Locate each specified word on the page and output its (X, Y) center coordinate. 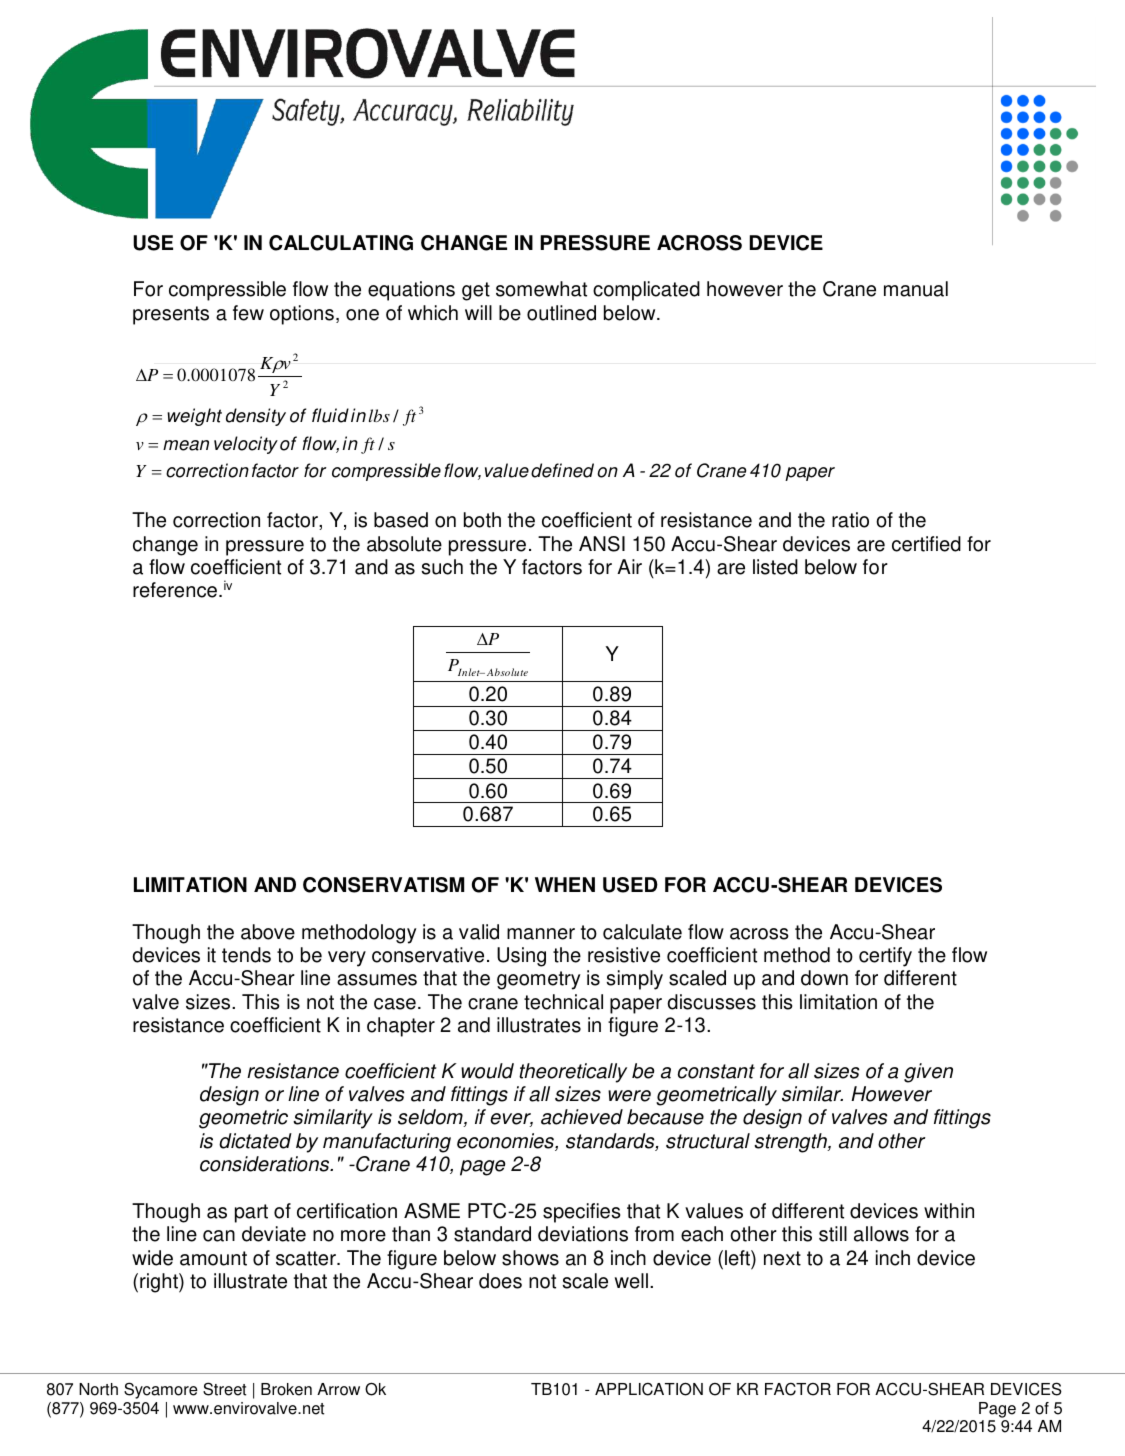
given (928, 1073)
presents (171, 315)
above (268, 932)
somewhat (541, 289)
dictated (255, 1141)
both (482, 520)
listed (775, 567)
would (487, 1071)
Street (224, 1389)
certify (885, 957)
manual (916, 289)
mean (186, 445)
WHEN (565, 884)
